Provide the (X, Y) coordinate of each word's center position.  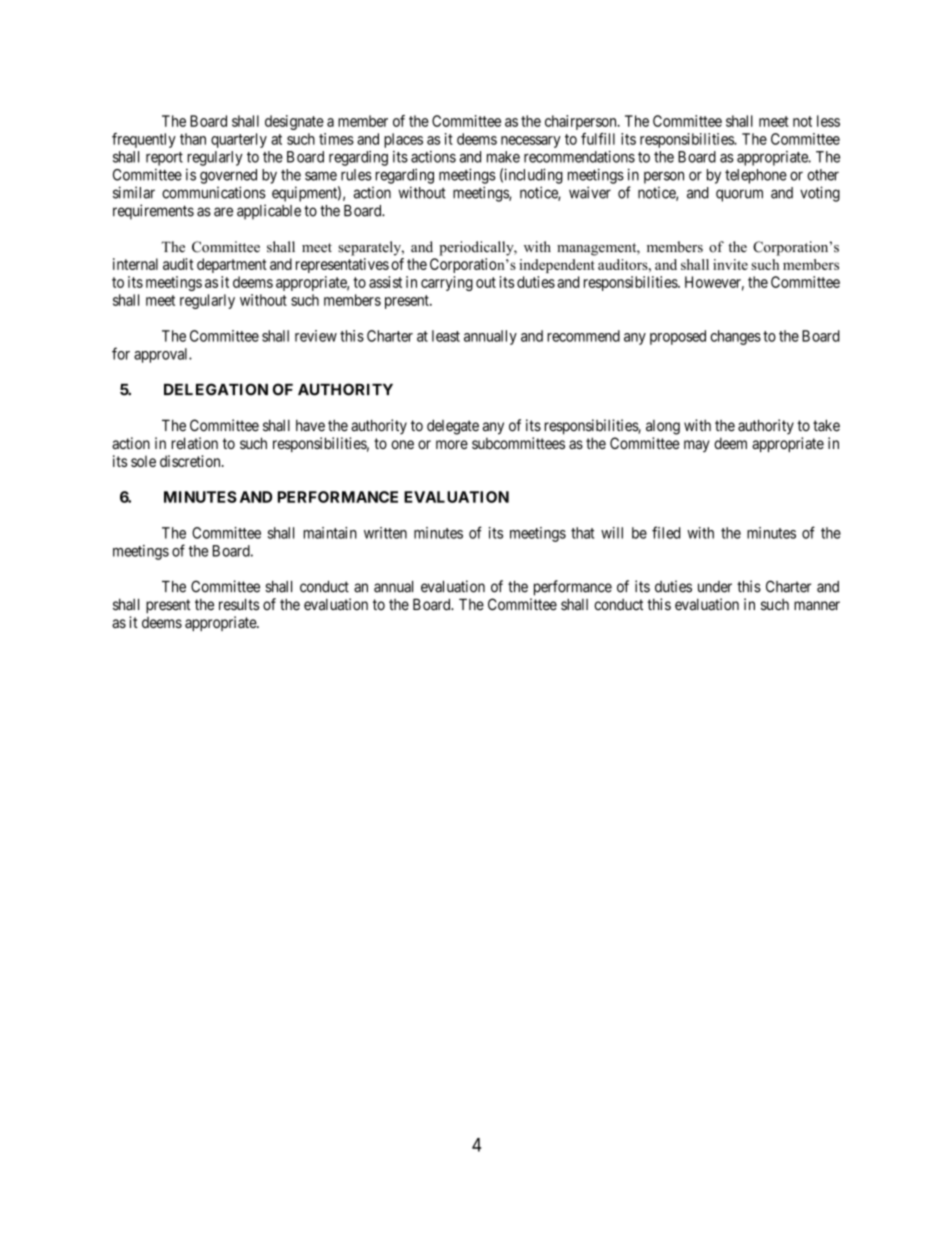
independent (557, 266)
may (697, 446)
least (446, 336)
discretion (191, 461)
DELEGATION (216, 389)
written (385, 533)
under (715, 587)
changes (735, 337)
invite (730, 264)
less (828, 121)
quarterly (239, 140)
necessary (531, 142)
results (239, 604)
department (232, 265)
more (452, 444)
